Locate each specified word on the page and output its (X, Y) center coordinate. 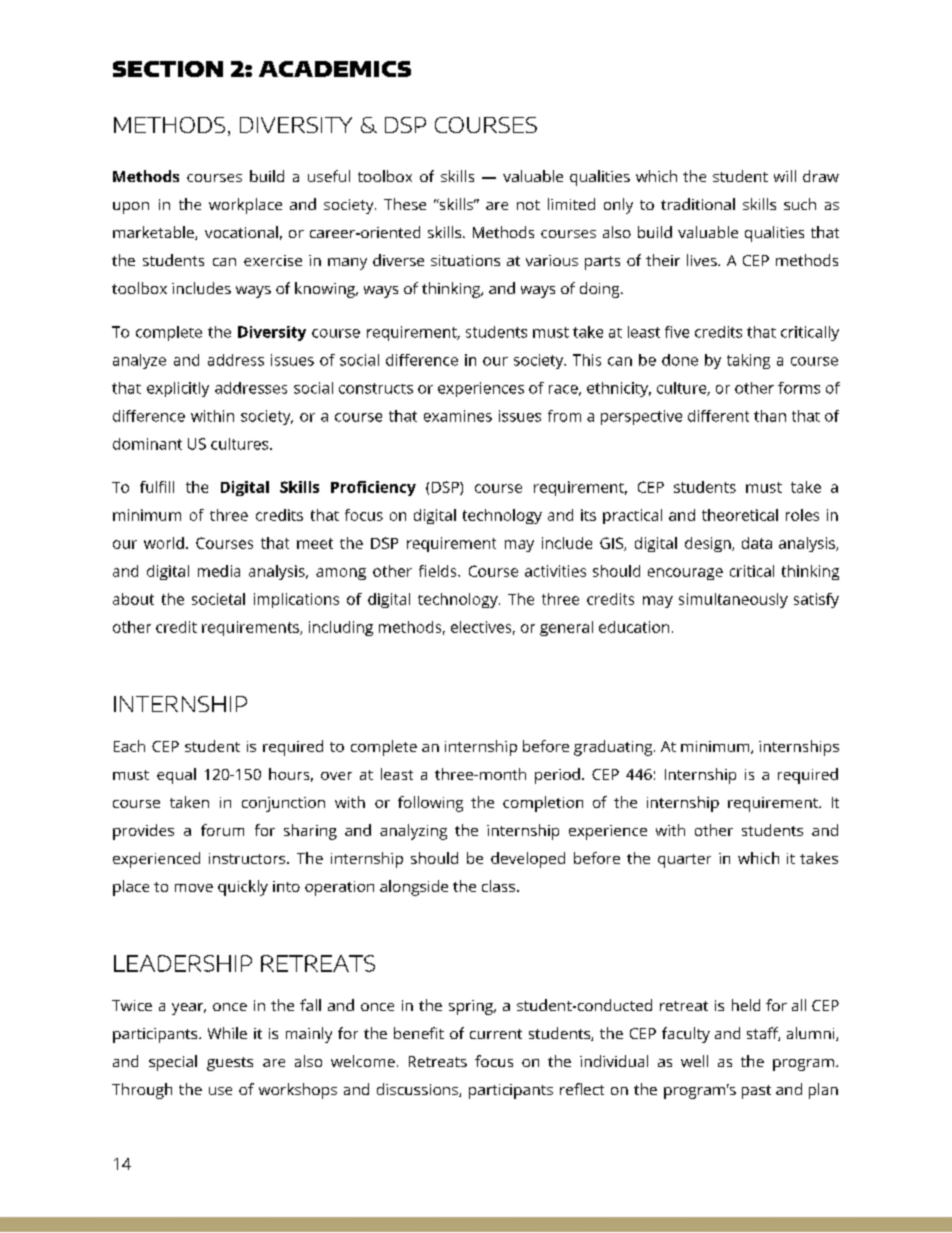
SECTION (168, 69)
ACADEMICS (335, 69)
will (785, 176)
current (496, 1034)
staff (763, 1034)
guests (230, 1064)
